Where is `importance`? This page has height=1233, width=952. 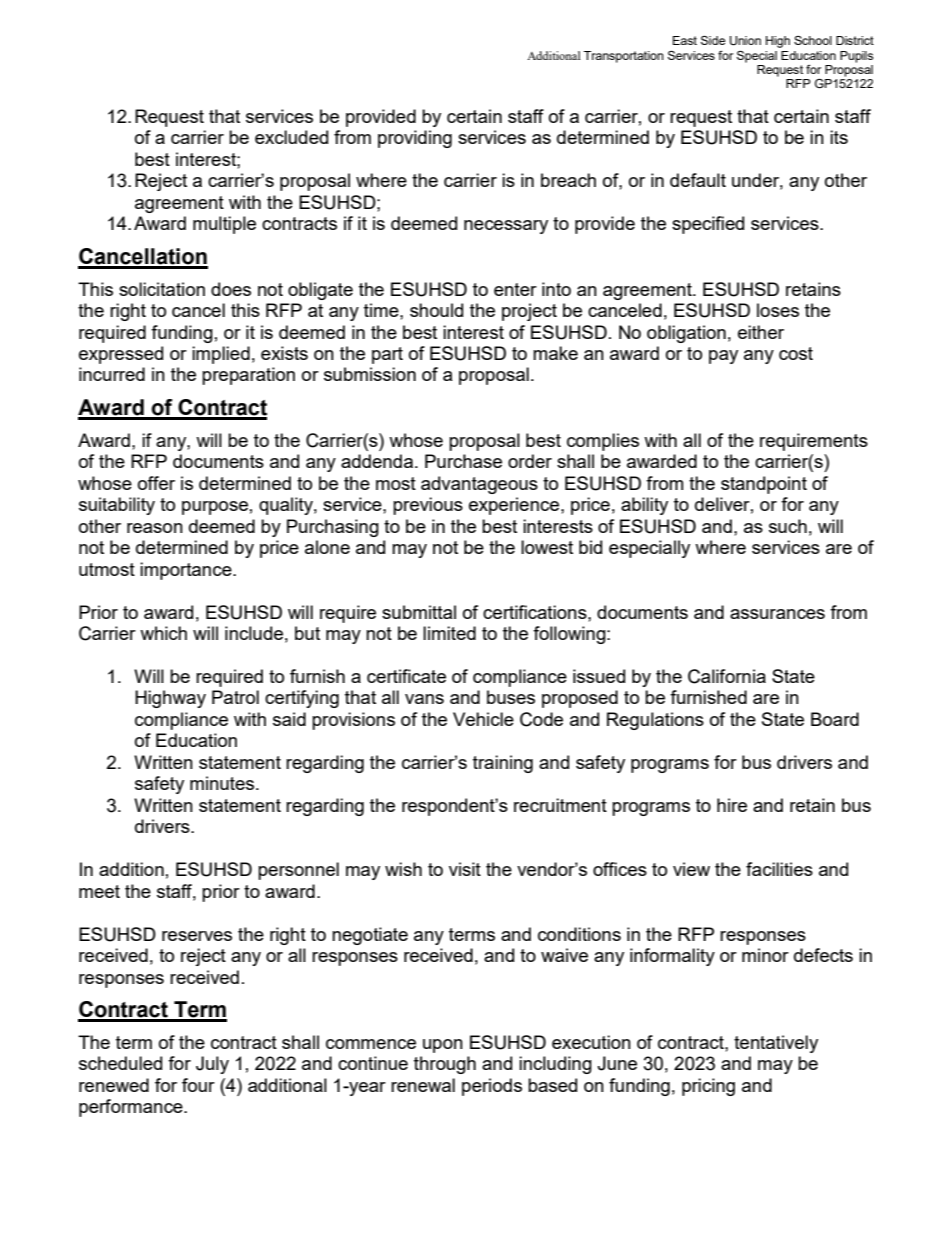 importance is located at coordinates (187, 571).
